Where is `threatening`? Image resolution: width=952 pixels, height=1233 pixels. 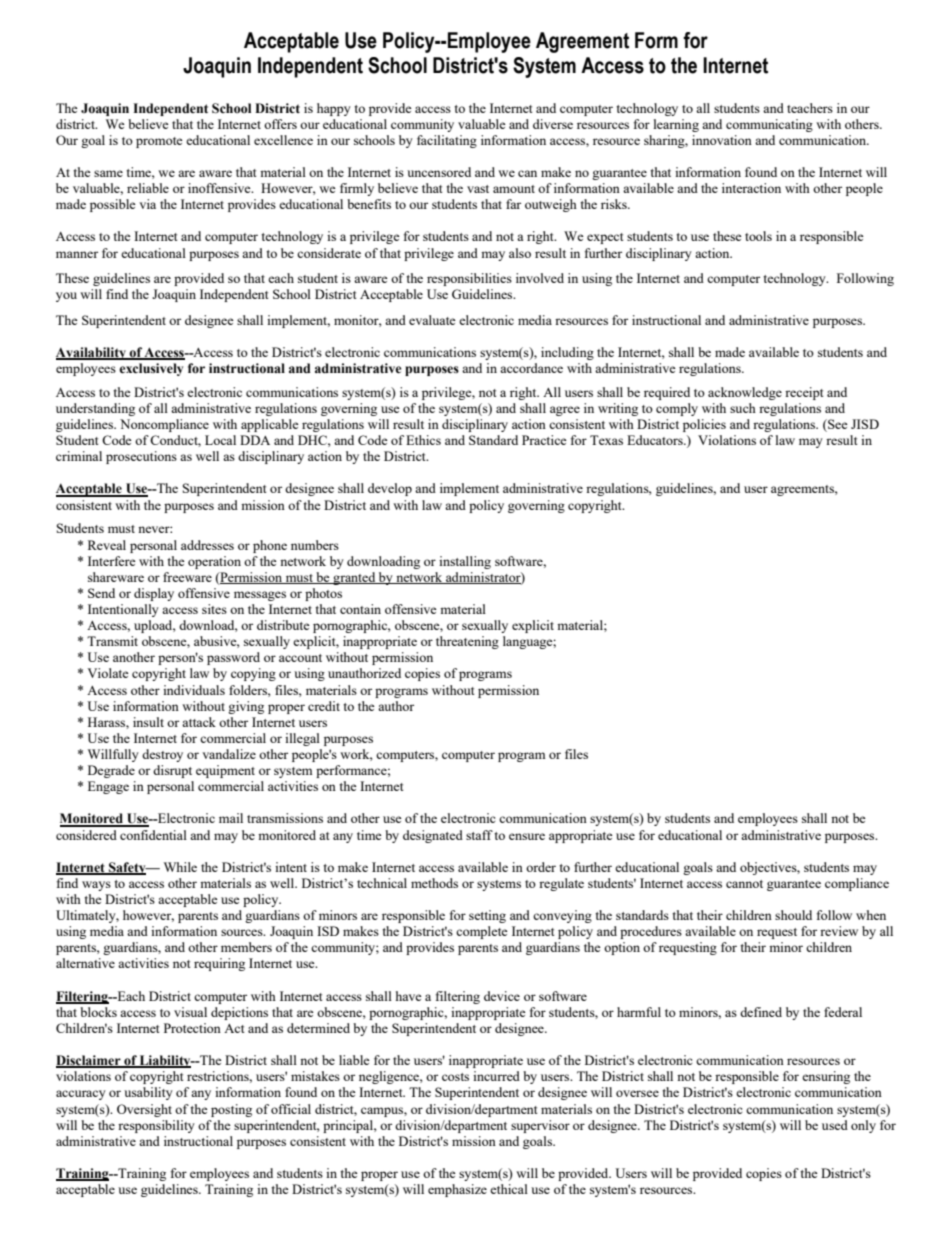
threatening is located at coordinates (467, 642).
